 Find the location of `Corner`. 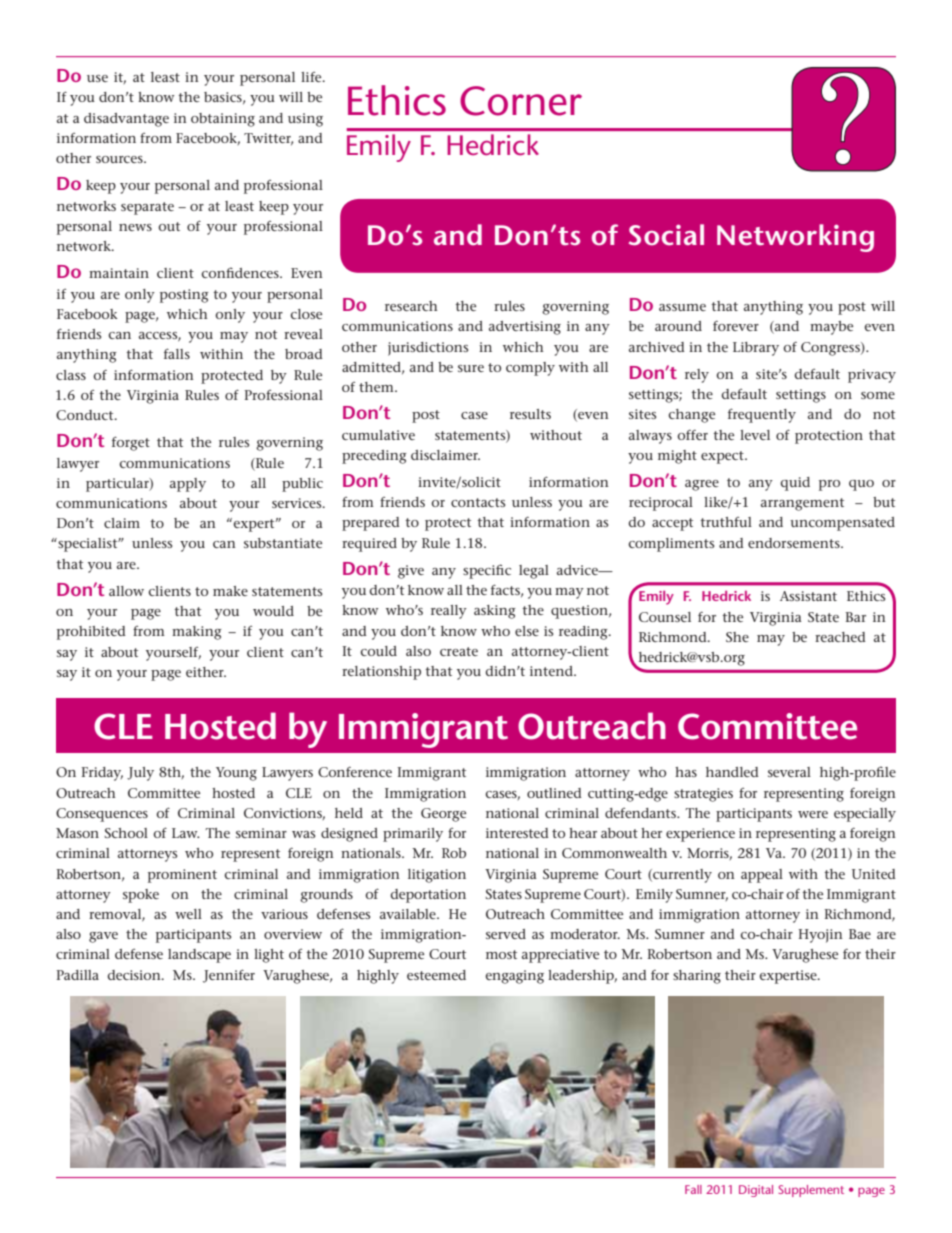

Corner is located at coordinates (521, 101).
